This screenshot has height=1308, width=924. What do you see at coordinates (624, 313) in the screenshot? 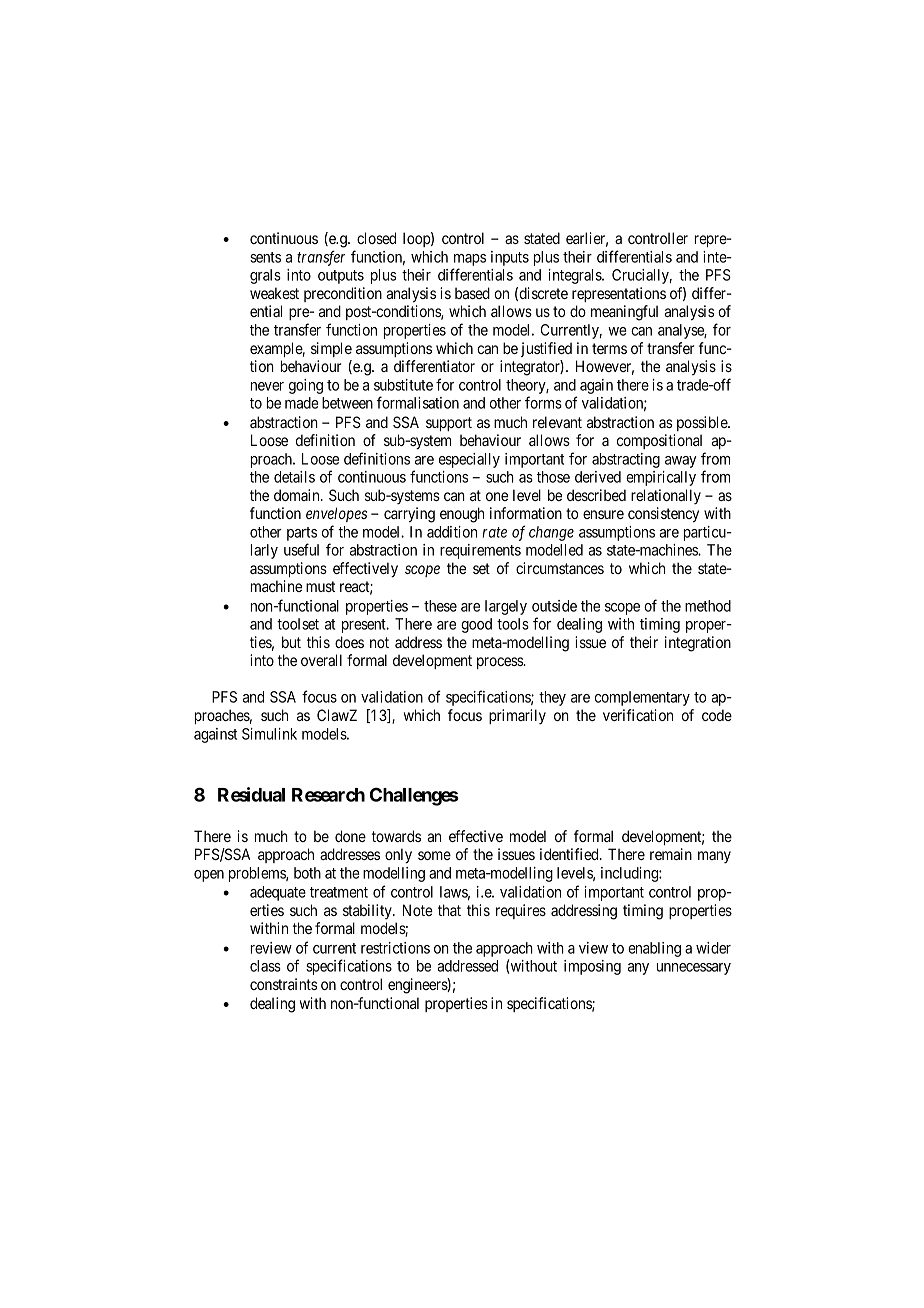
I see `meaningful` at bounding box center [624, 313].
